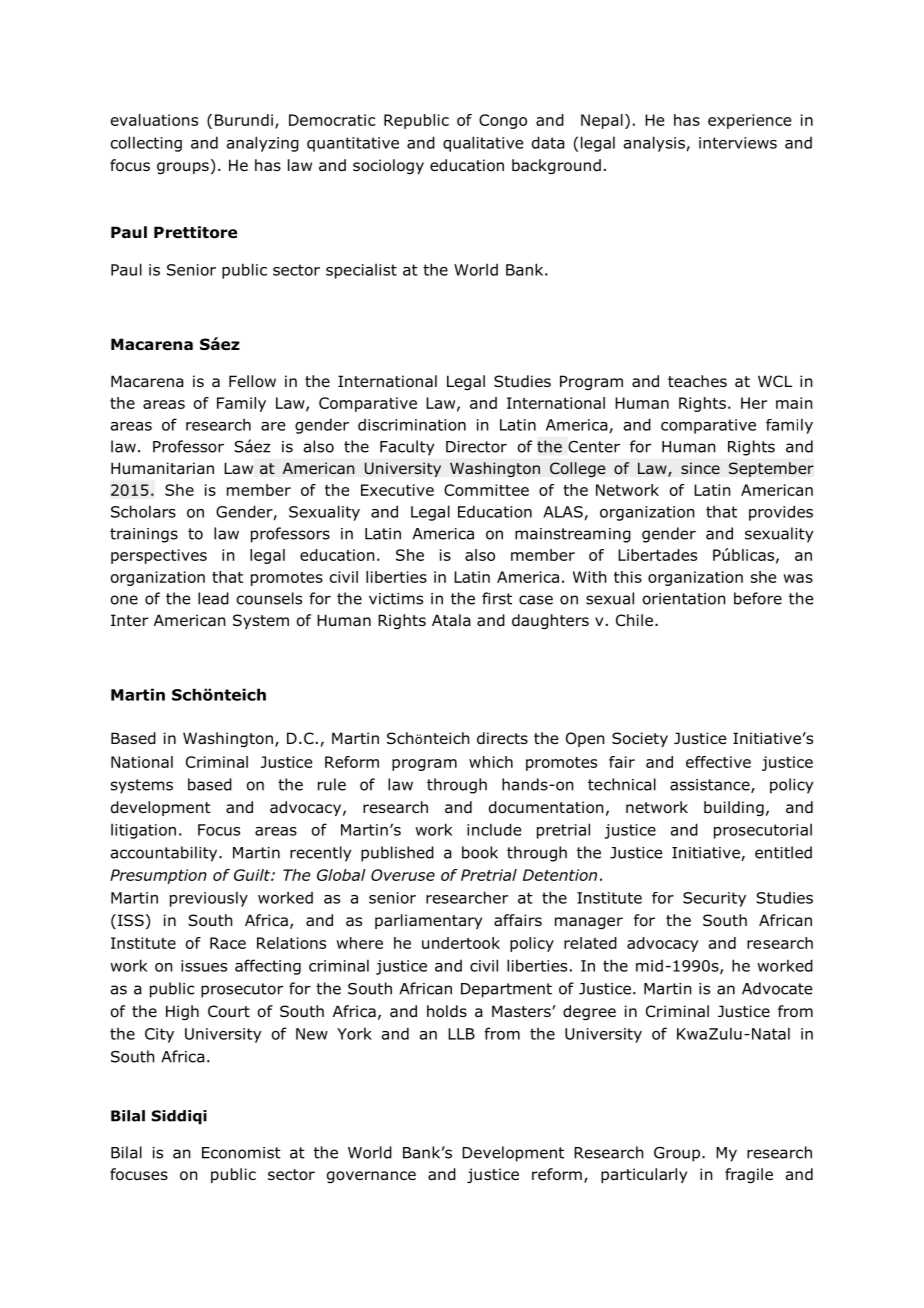 This screenshot has width=924, height=1308. I want to click on orientation, so click(684, 599).
